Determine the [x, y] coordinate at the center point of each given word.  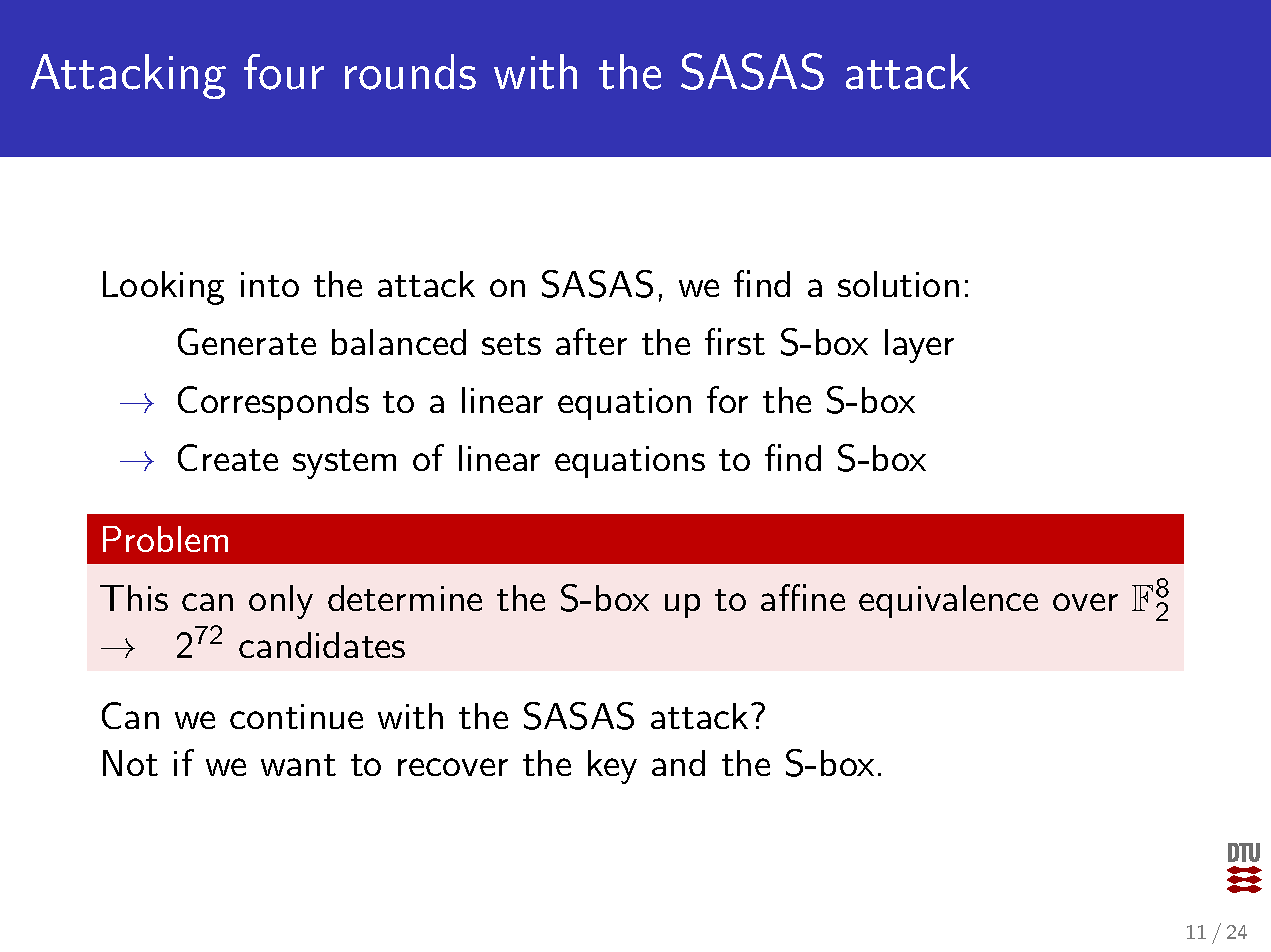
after [591, 341]
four [284, 72]
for [727, 399]
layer [919, 346]
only [281, 602]
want [298, 765]
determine [405, 598]
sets [511, 344]
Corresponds [273, 403]
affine [803, 597]
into [270, 284]
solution [898, 284]
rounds [410, 72]
